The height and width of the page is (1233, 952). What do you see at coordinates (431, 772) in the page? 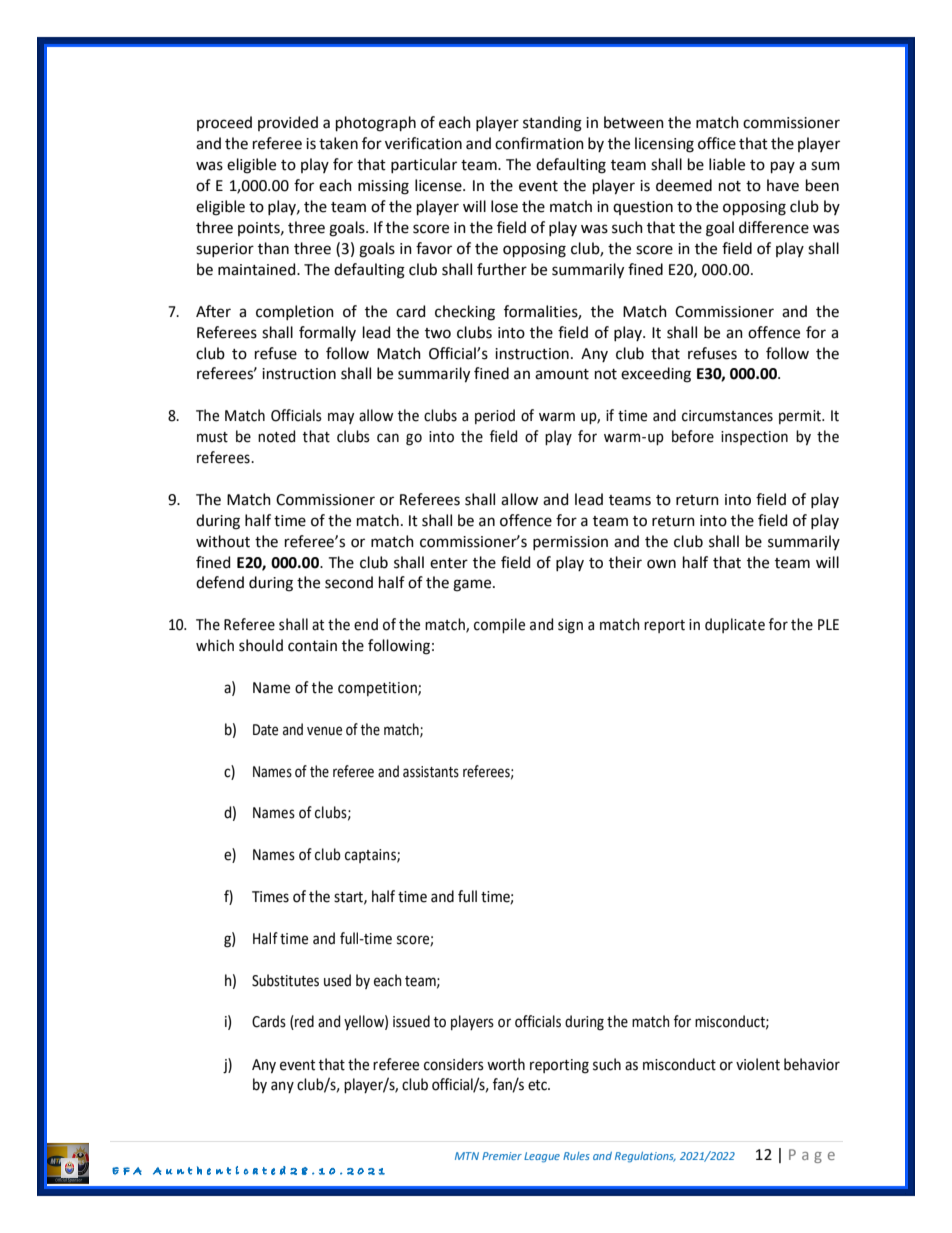
I see `assistants` at bounding box center [431, 772].
